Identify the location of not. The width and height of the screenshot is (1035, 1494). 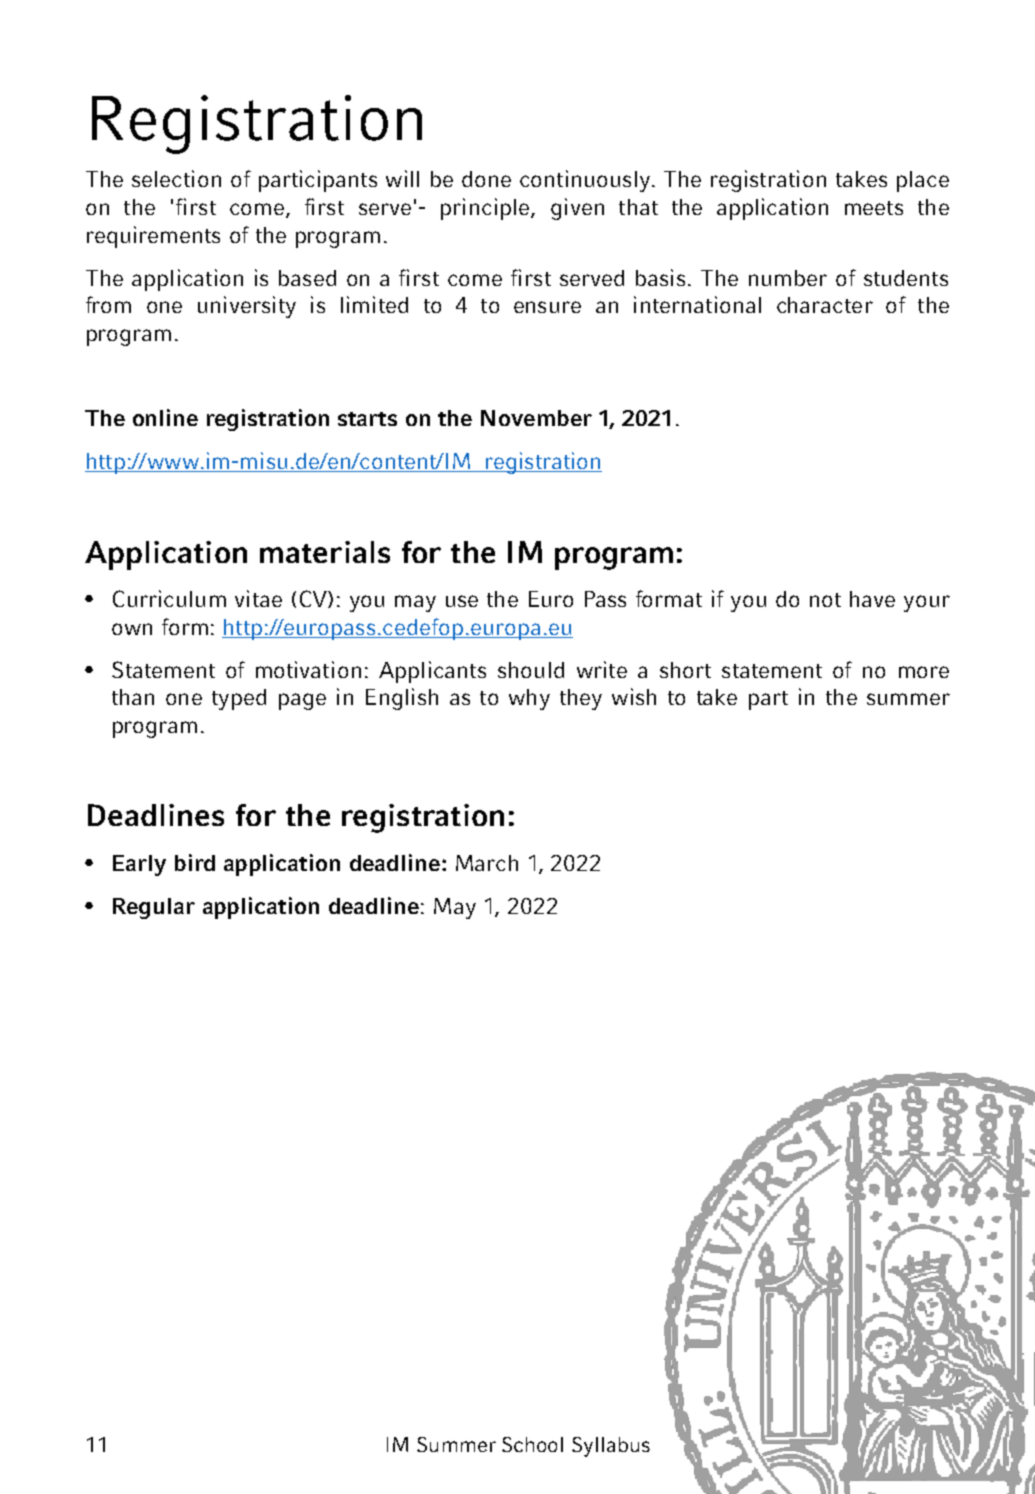
(825, 600).
